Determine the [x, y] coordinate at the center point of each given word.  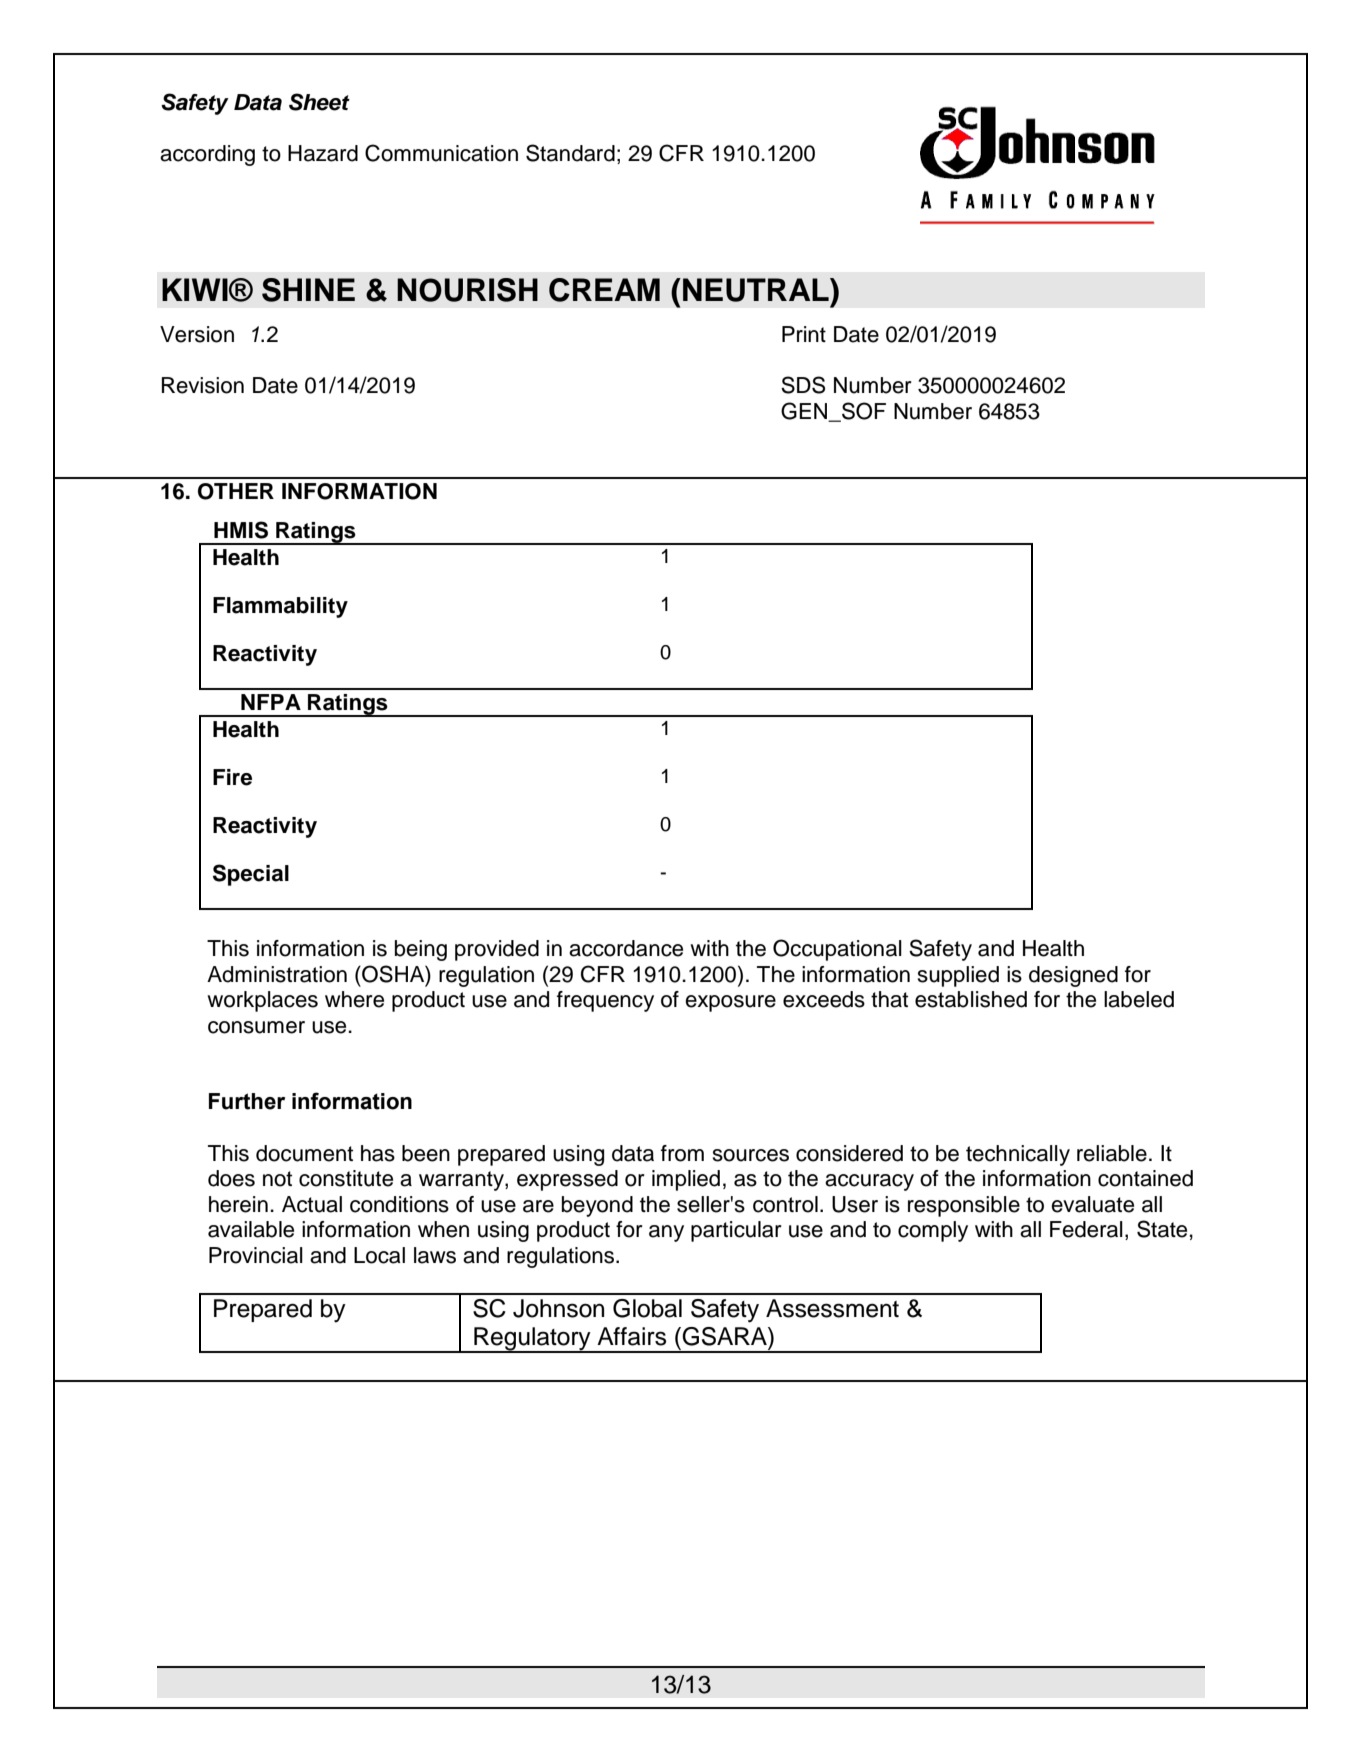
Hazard [323, 153]
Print [804, 334]
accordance [626, 948]
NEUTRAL [757, 290]
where [354, 999]
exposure [730, 1003]
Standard [570, 153]
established [971, 999]
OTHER [236, 491]
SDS [803, 385]
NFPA [271, 702]
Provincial [256, 1255]
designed [1073, 976]
